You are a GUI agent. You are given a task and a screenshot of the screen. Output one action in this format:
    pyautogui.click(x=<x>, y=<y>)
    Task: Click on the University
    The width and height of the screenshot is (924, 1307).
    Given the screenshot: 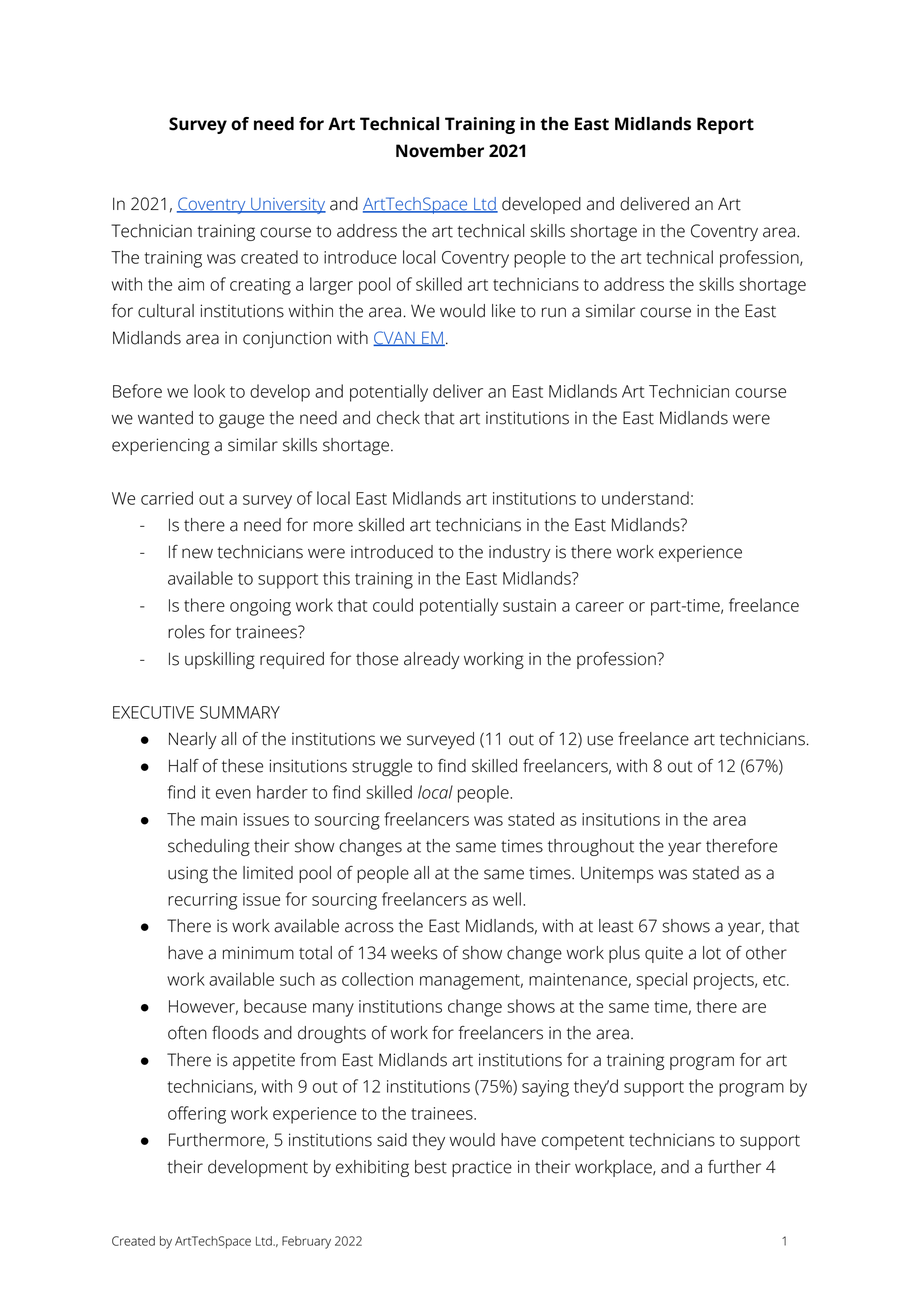 What is the action you would take?
    pyautogui.click(x=287, y=206)
